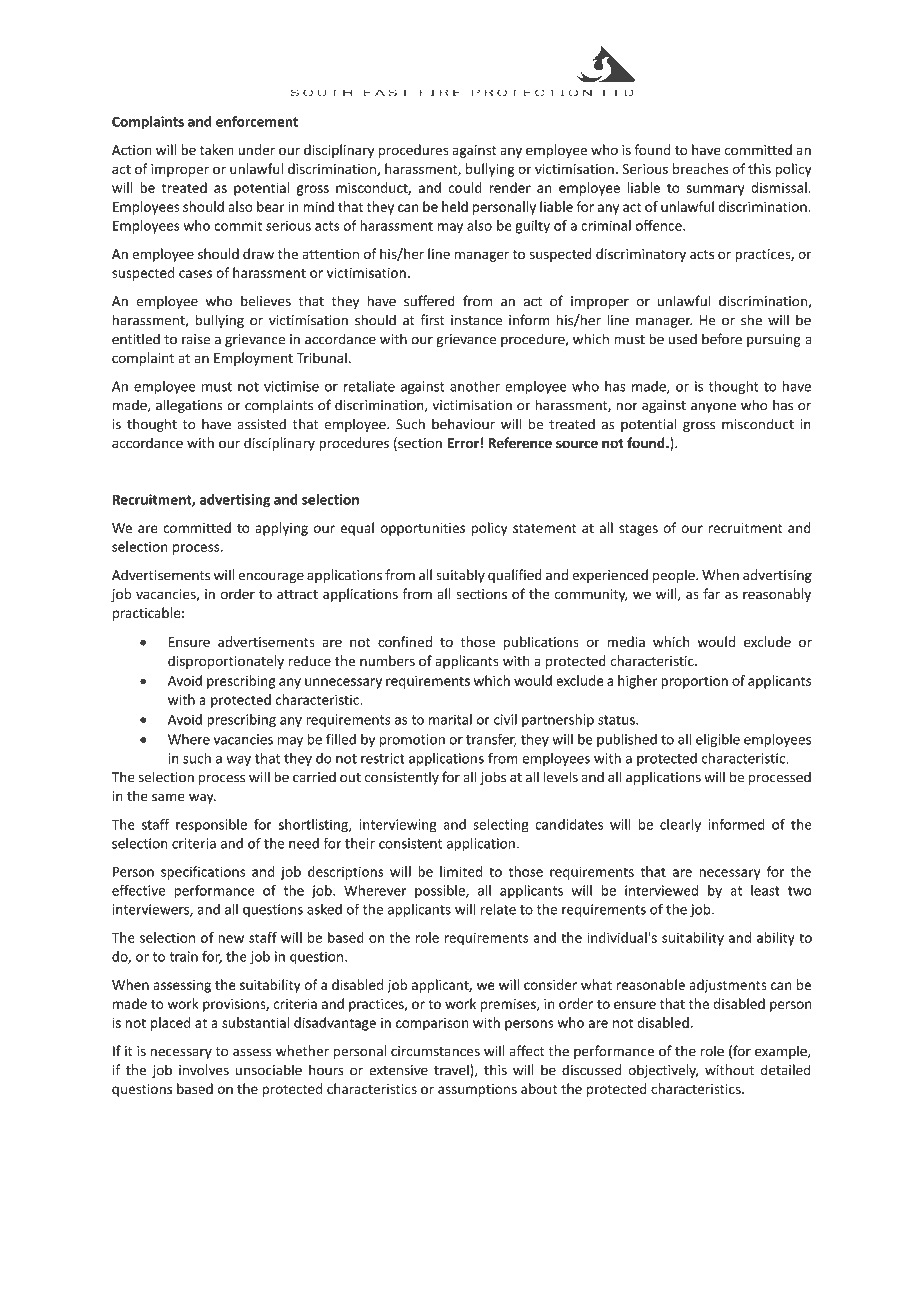  What do you see at coordinates (700, 168) in the page?
I see `breaches` at bounding box center [700, 168].
